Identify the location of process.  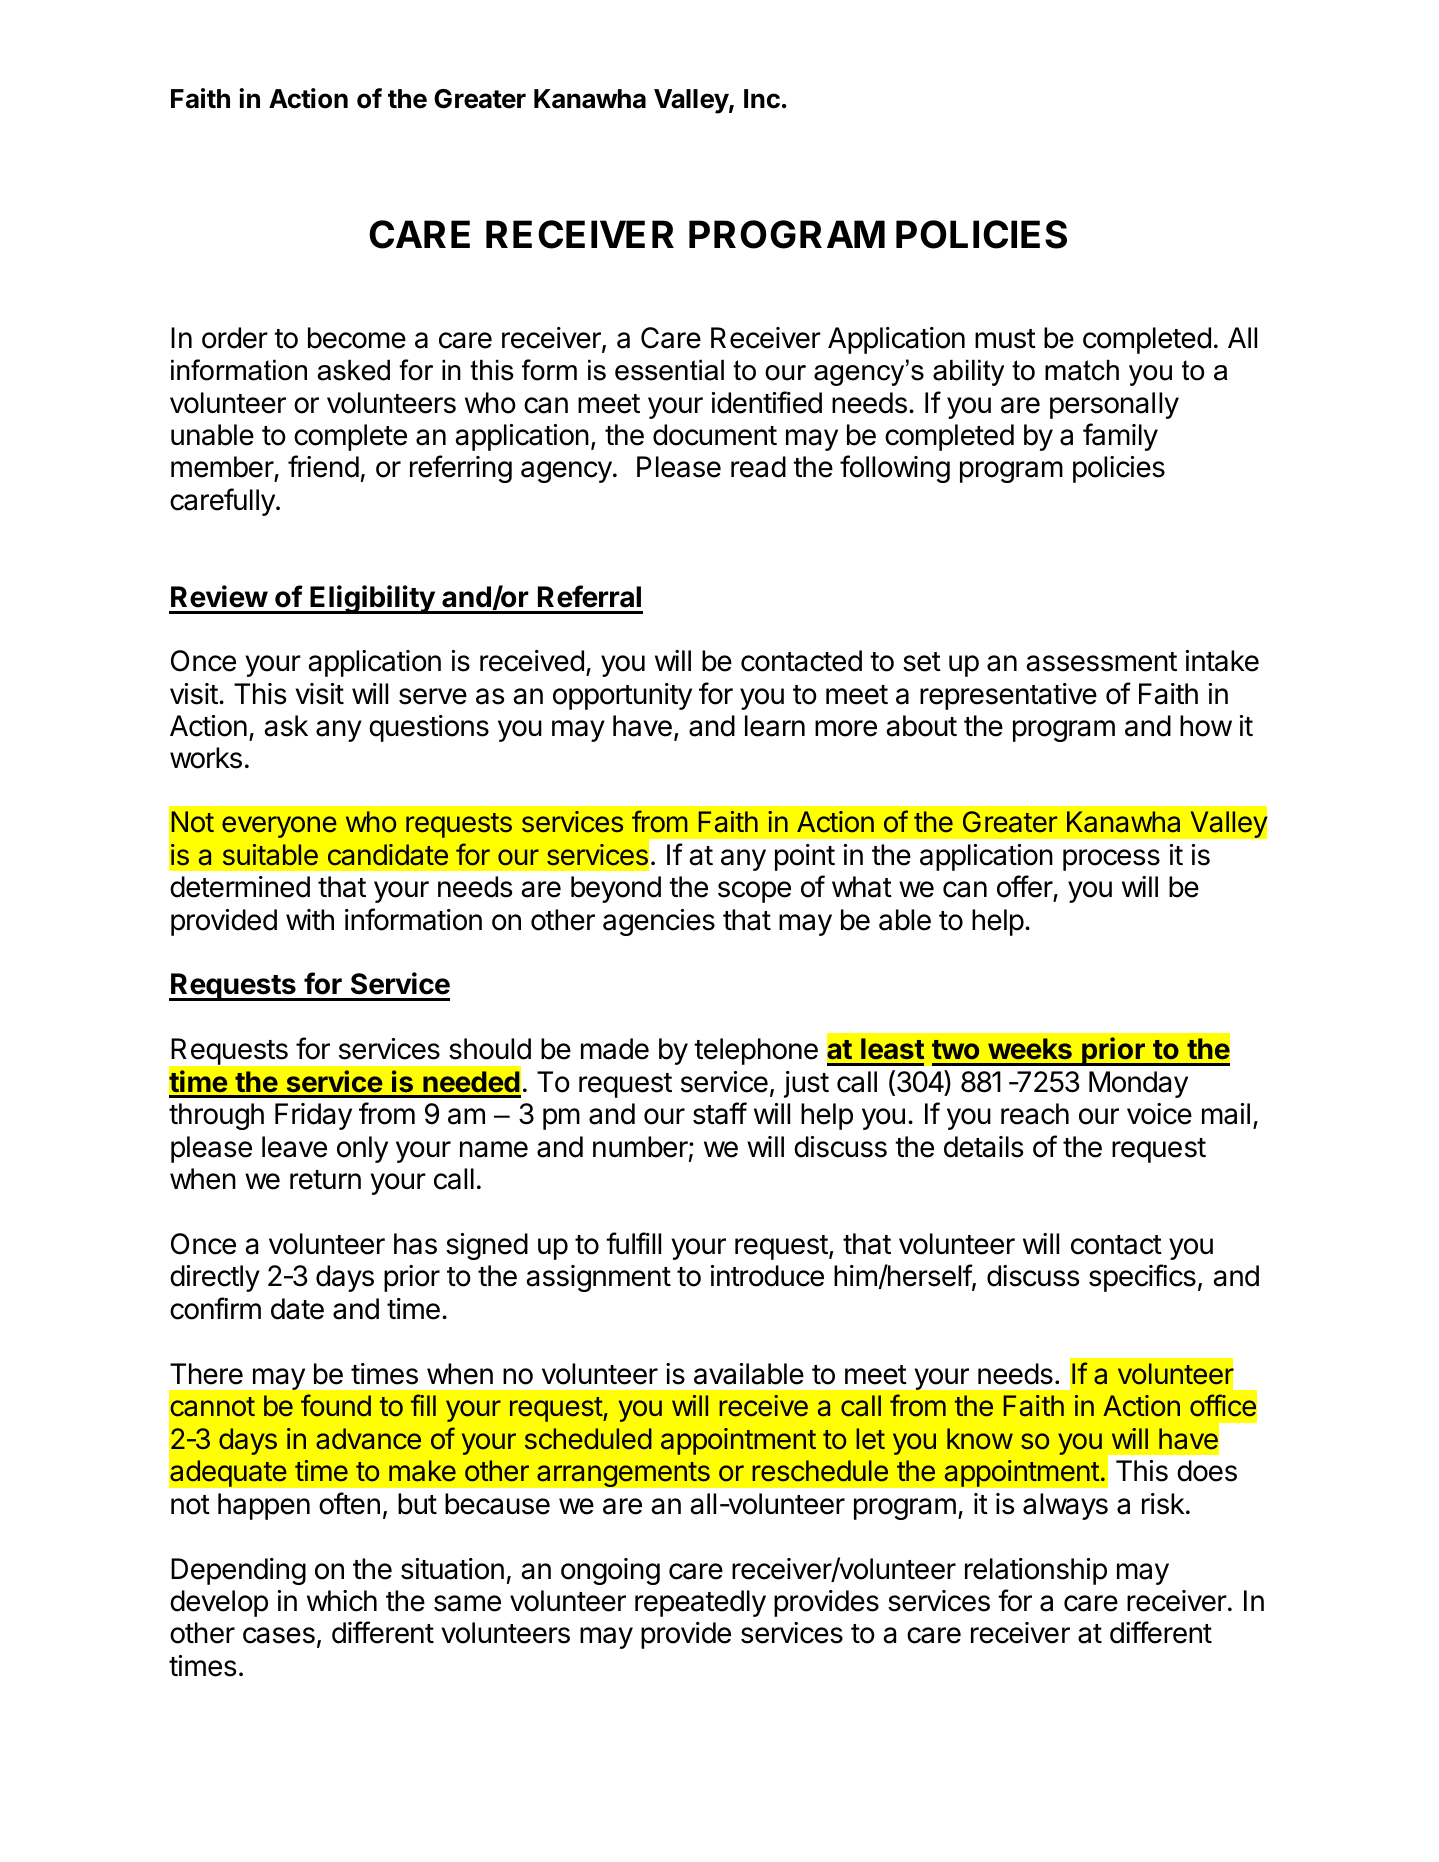
(1111, 860).
